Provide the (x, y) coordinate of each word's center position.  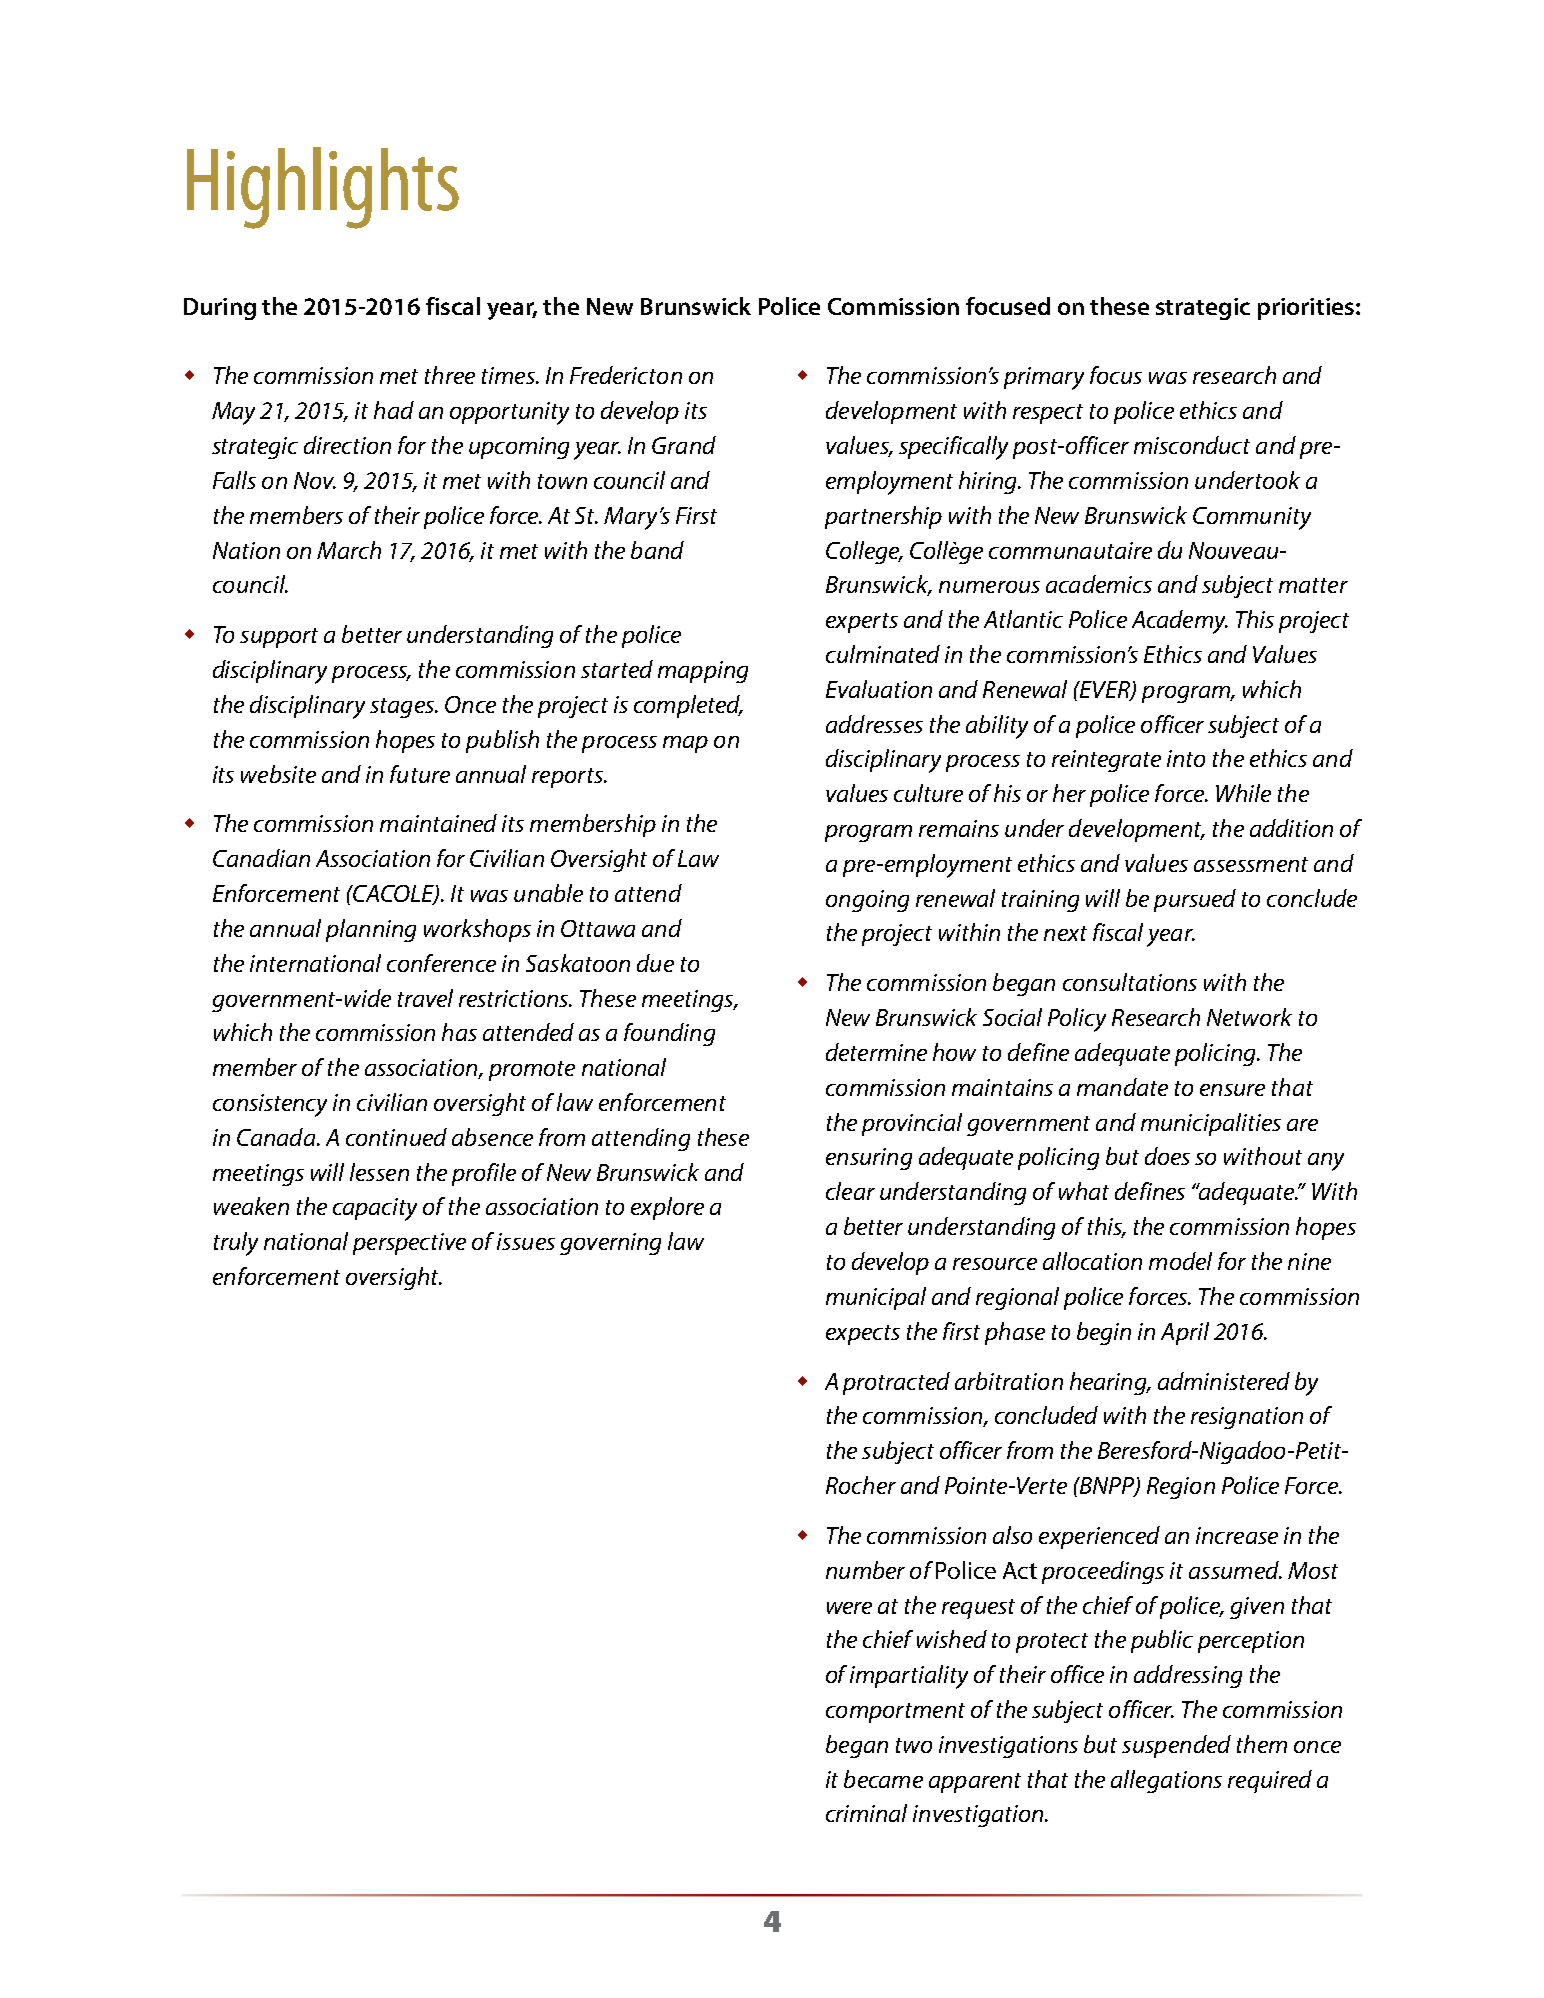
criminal (866, 1813)
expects (863, 1335)
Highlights (323, 188)
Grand (684, 445)
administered (1224, 1381)
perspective (409, 1244)
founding (669, 1034)
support (279, 638)
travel (425, 998)
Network (1249, 1017)
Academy (1180, 622)
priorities (1306, 309)
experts (862, 623)
